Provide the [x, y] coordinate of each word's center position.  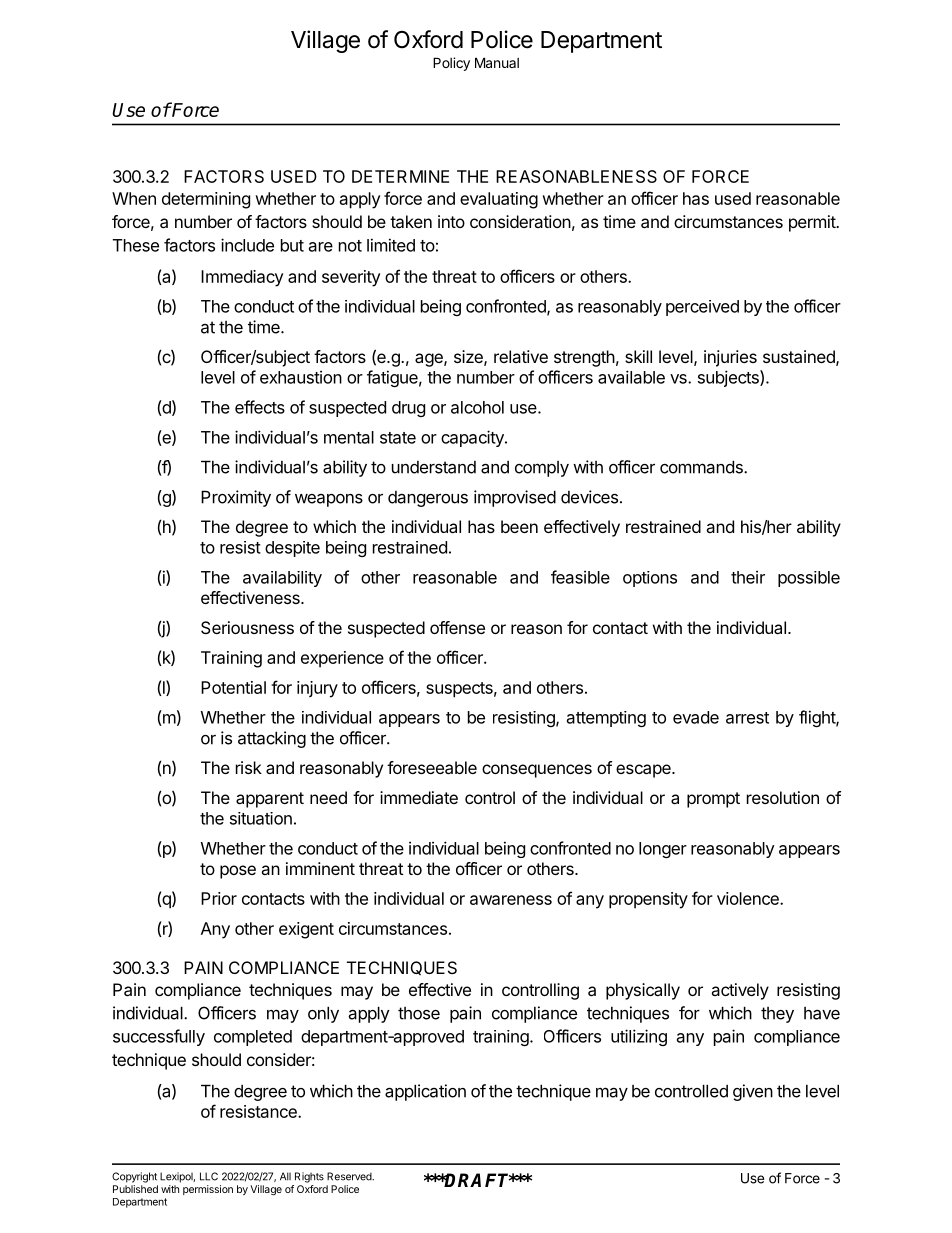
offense [457, 627]
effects [260, 407]
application [425, 1092]
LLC [209, 1176]
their [748, 577]
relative [521, 356]
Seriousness [247, 627]
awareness [511, 900]
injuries [730, 358]
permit [813, 223]
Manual [497, 62]
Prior [219, 898]
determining [206, 200]
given [753, 1092]
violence [749, 898]
